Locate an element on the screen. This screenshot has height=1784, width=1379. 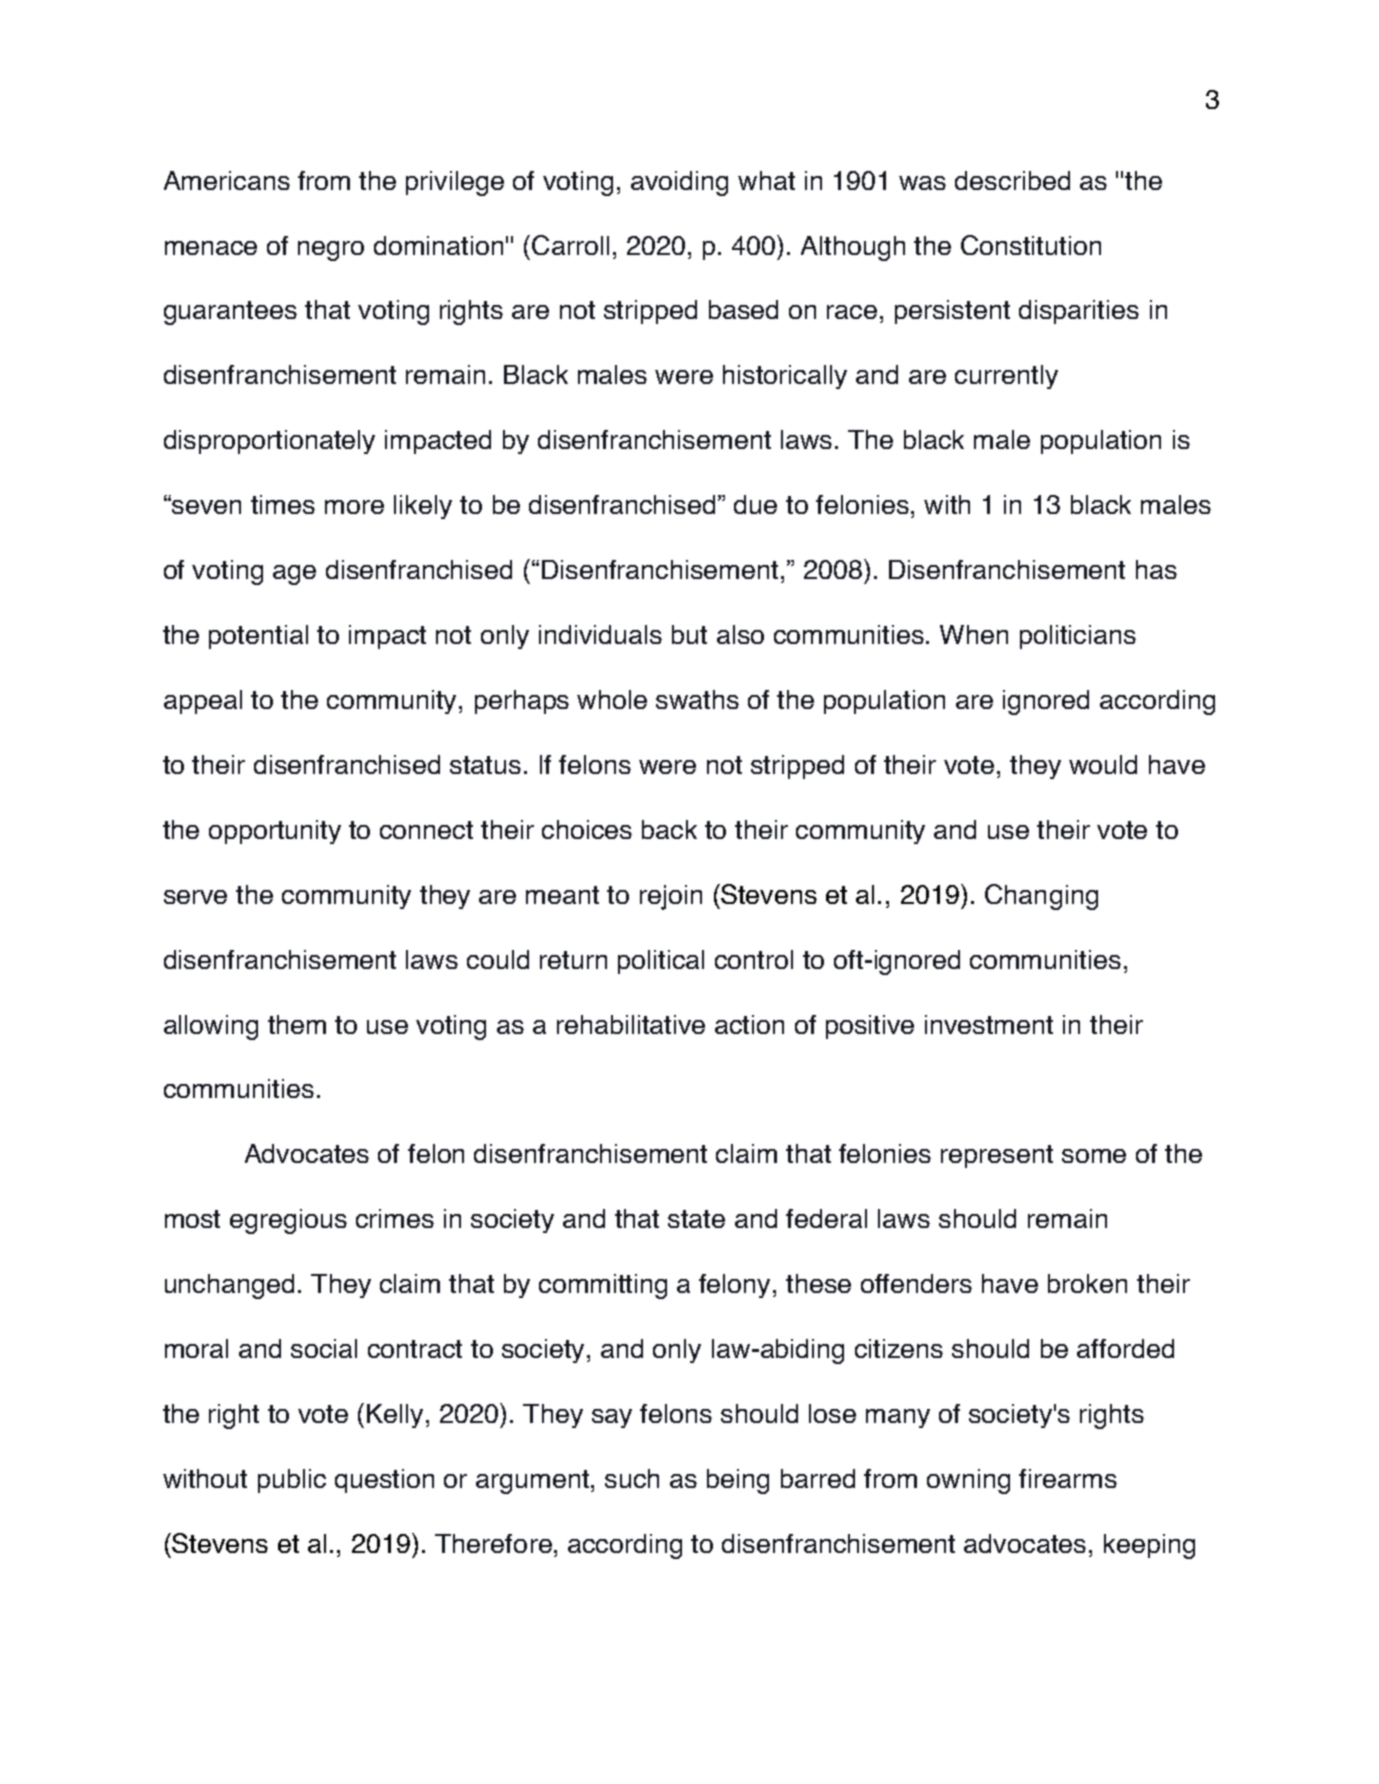
has is located at coordinates (1156, 569).
